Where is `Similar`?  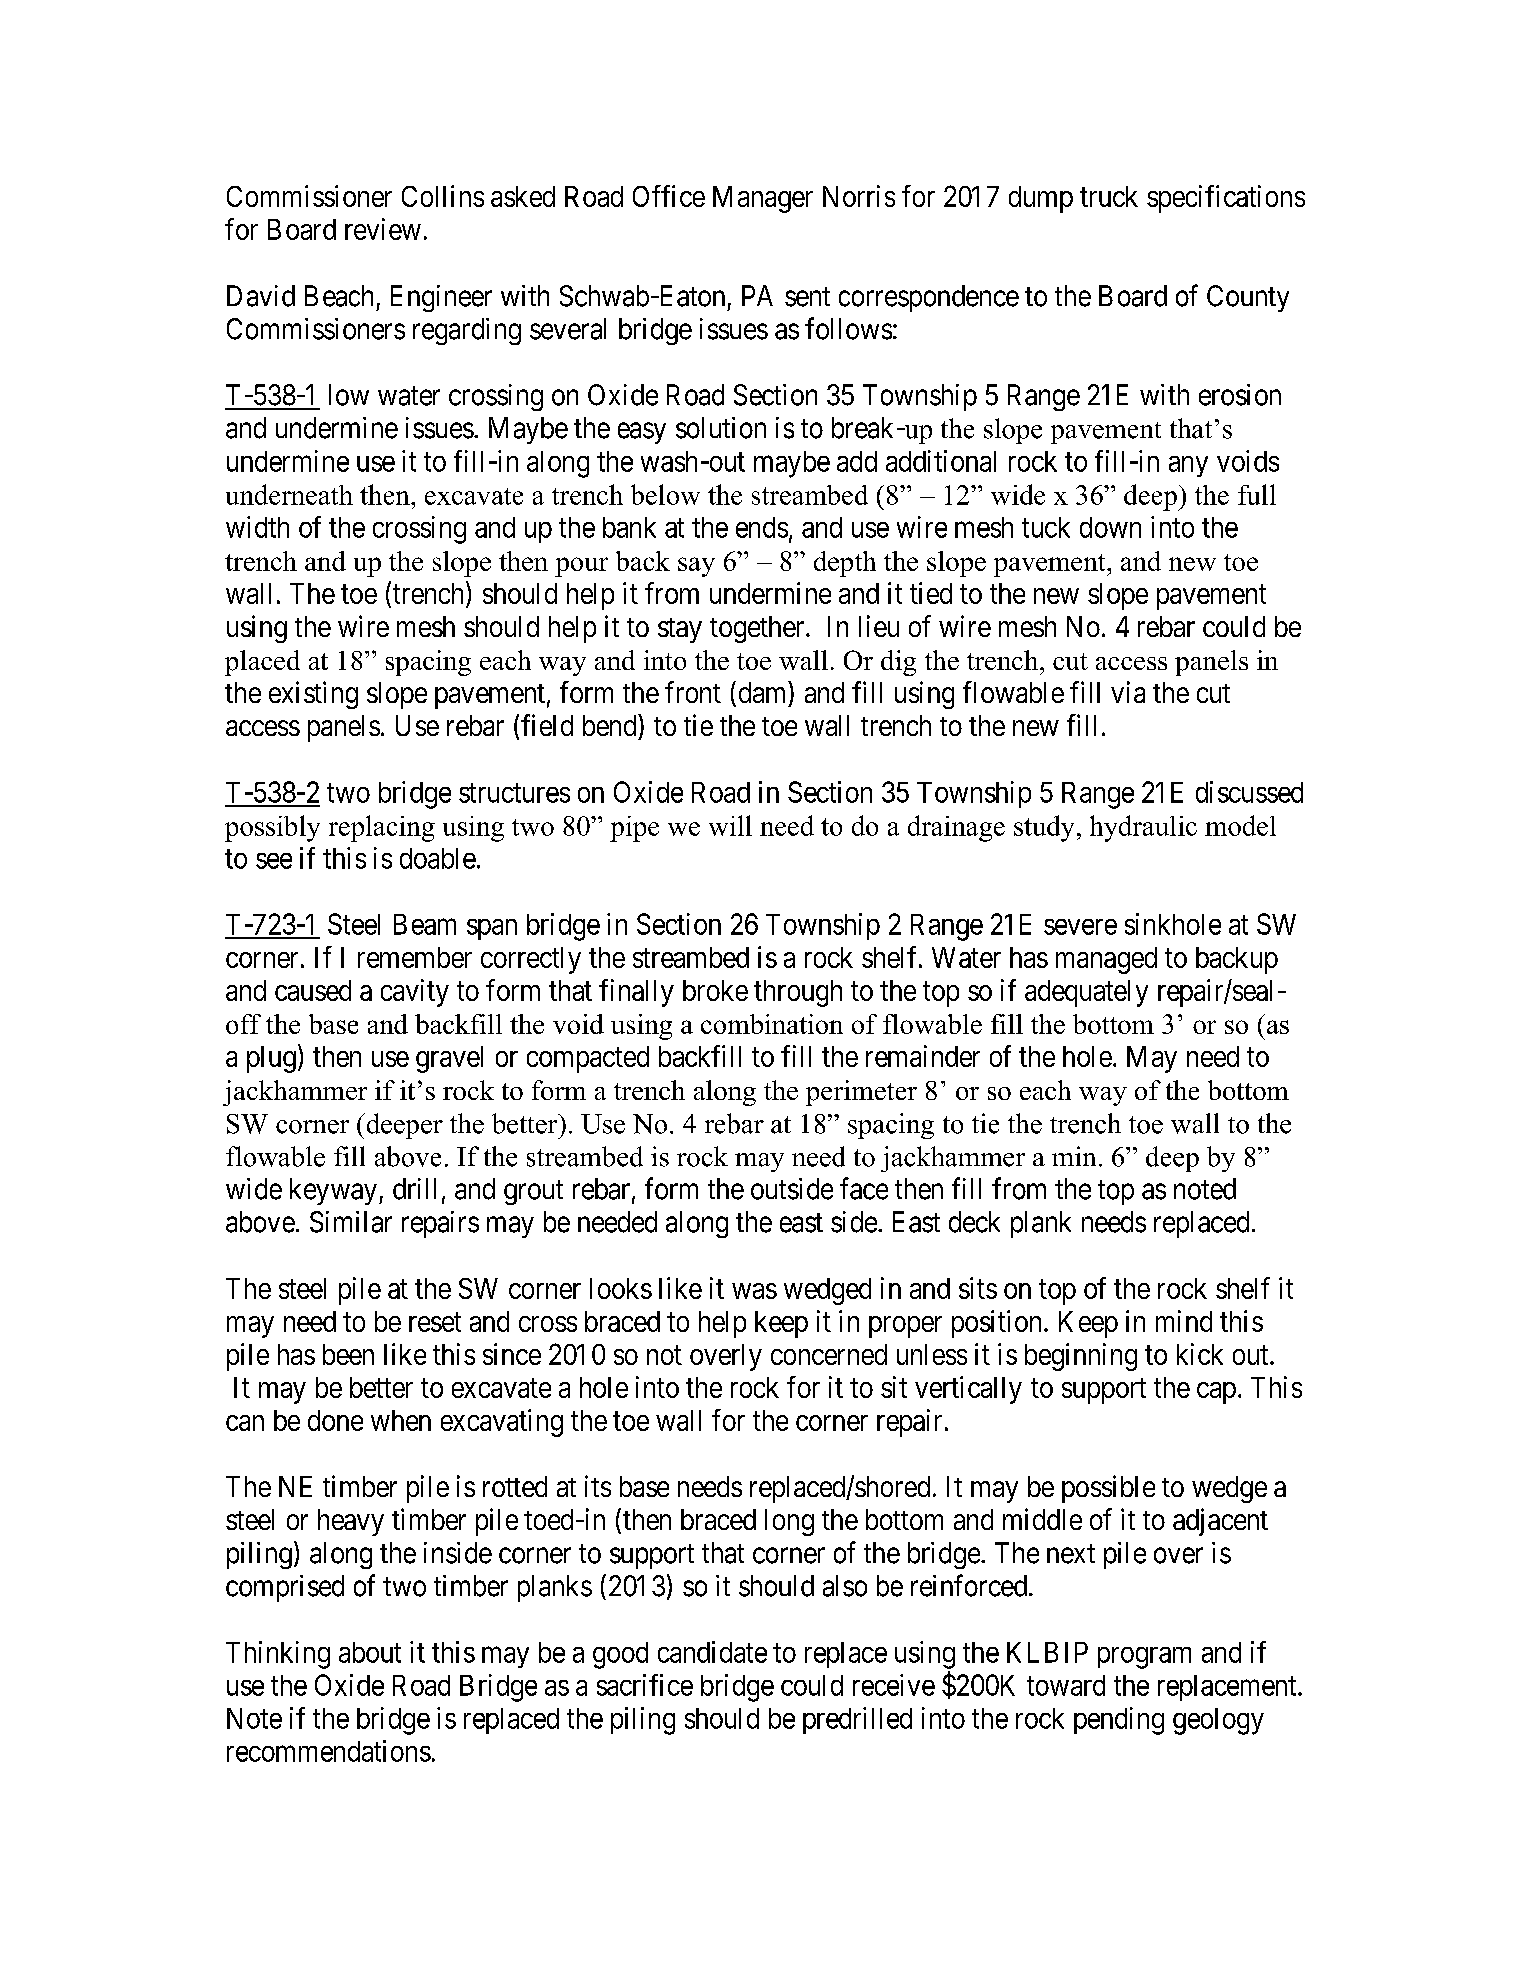 Similar is located at coordinates (351, 1222).
